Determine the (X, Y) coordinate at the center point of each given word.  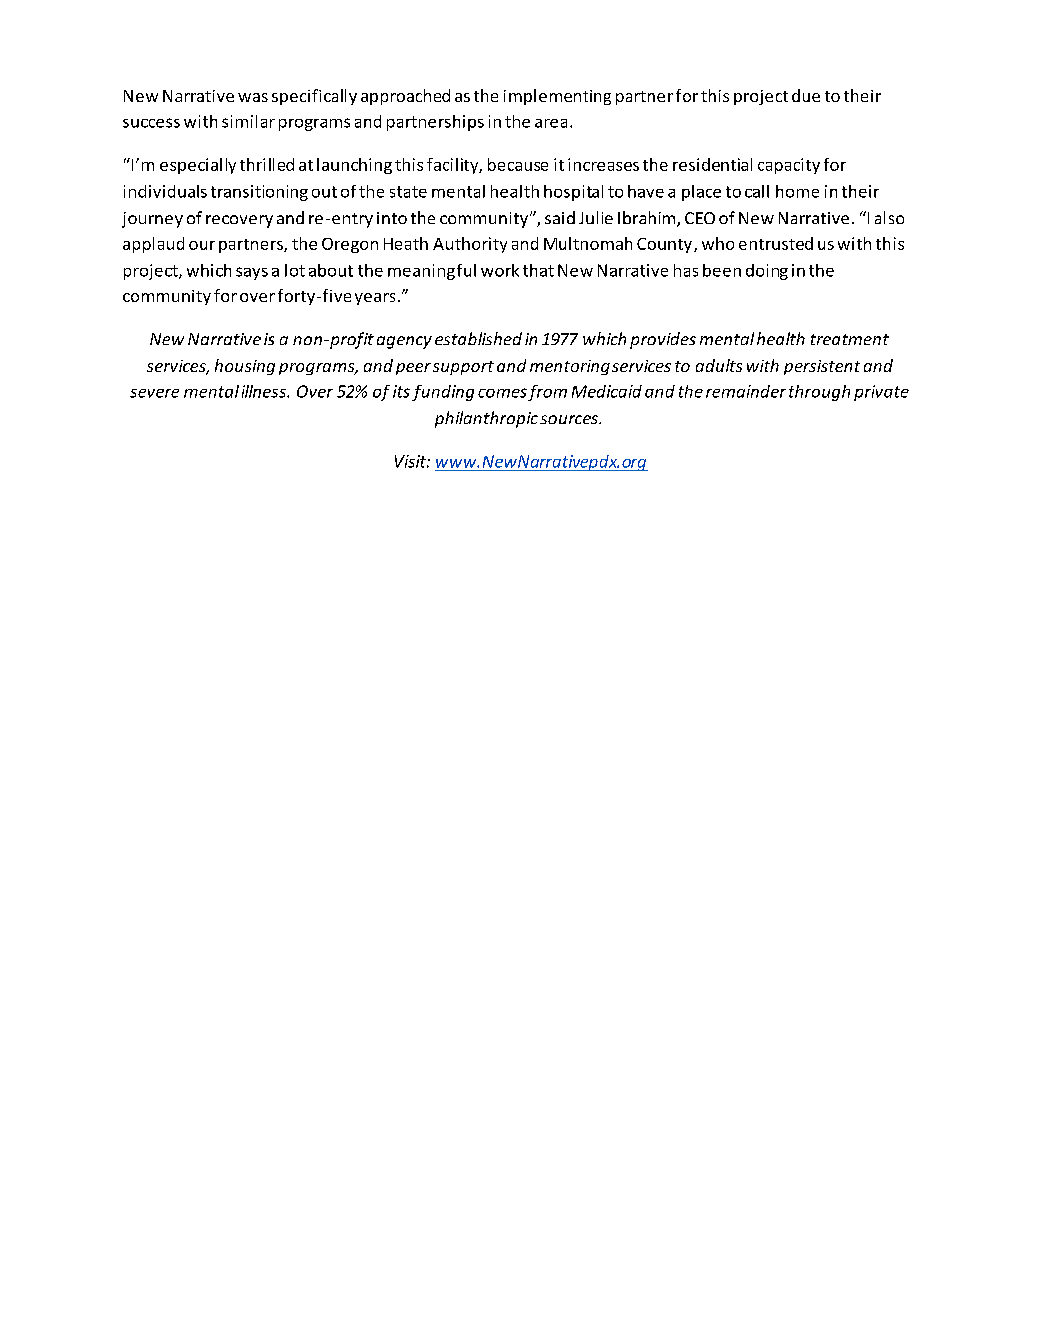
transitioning (259, 193)
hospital (573, 193)
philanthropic (486, 419)
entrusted (776, 243)
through (819, 393)
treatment (850, 339)
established (478, 338)
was (253, 97)
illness (265, 391)
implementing (557, 97)
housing (245, 367)
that (538, 270)
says (252, 273)
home (797, 191)
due (806, 95)
